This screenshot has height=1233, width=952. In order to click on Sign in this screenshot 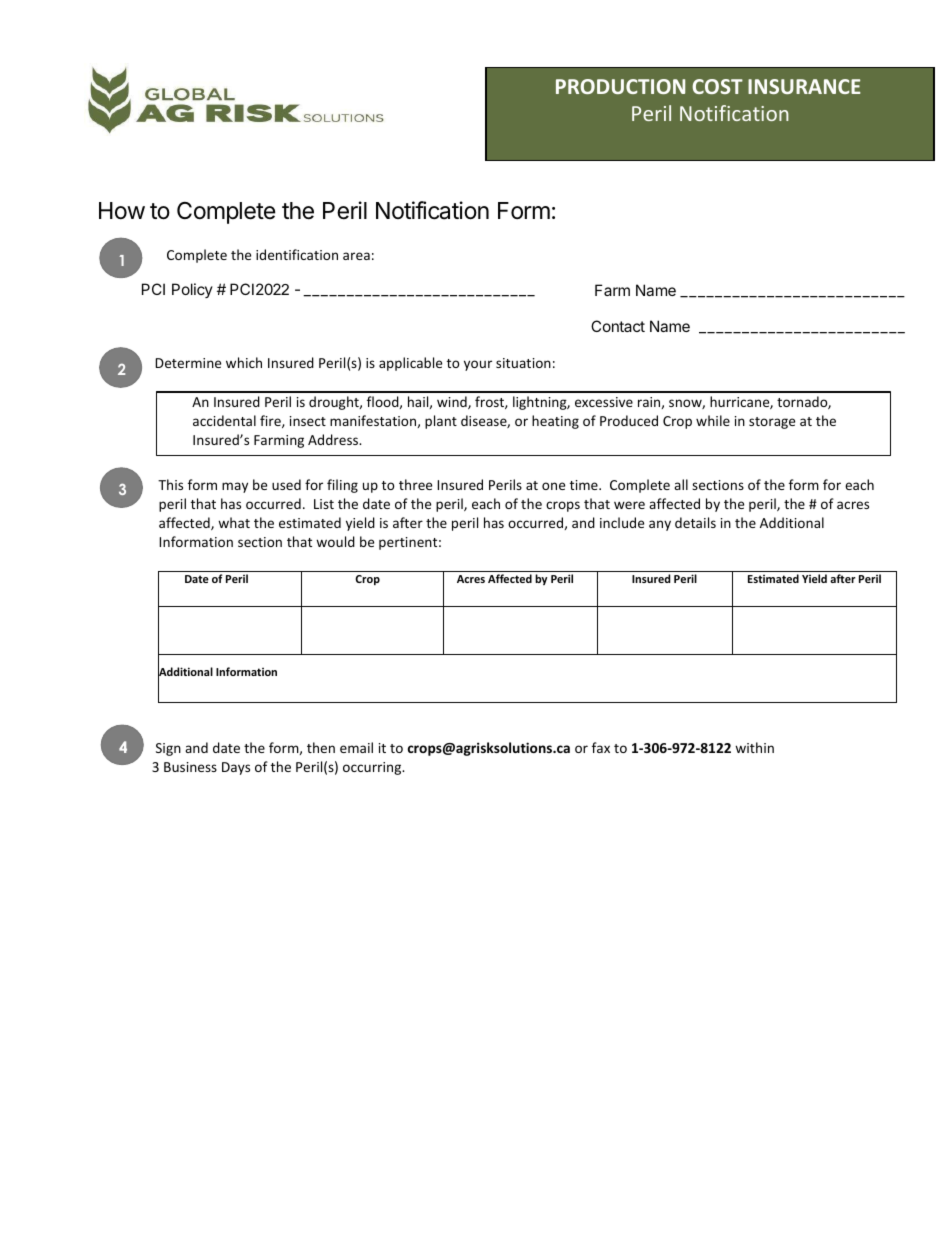, I will do `click(168, 749)`.
